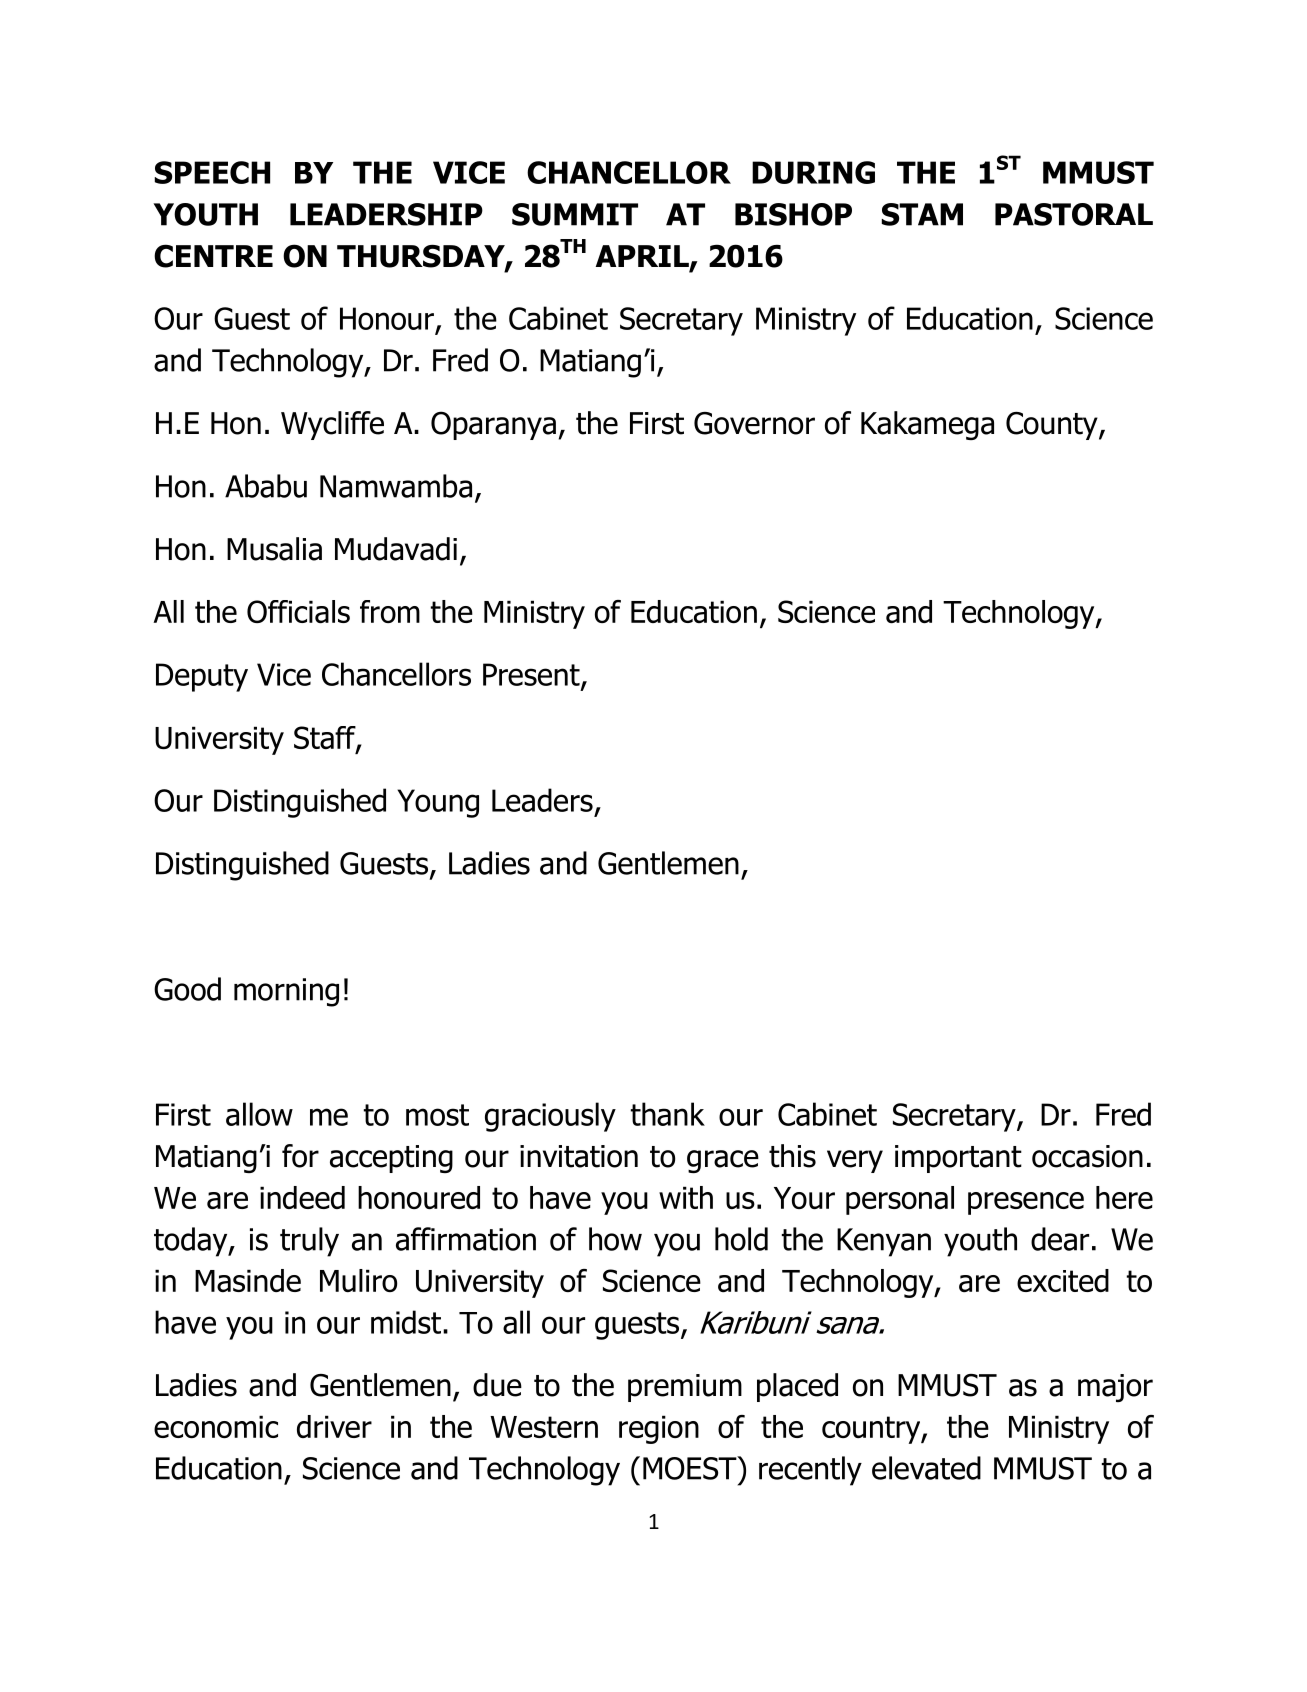 Image resolution: width=1307 pixels, height=1692 pixels. I want to click on occasion, so click(1087, 1156).
